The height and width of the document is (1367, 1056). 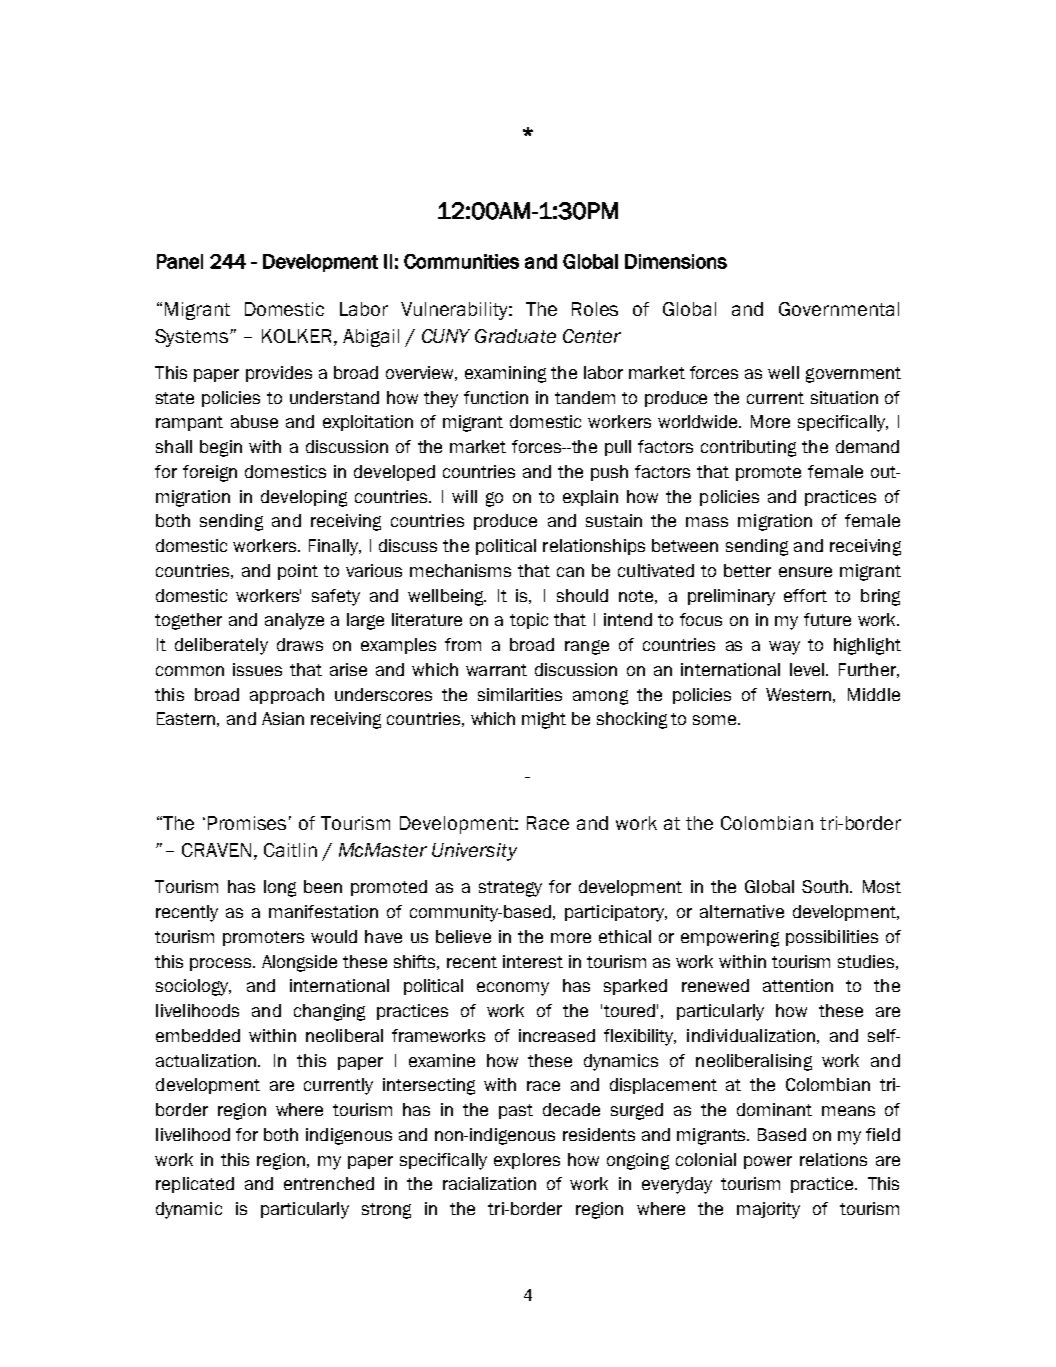 What do you see at coordinates (768, 1210) in the document?
I see `majority` at bounding box center [768, 1210].
